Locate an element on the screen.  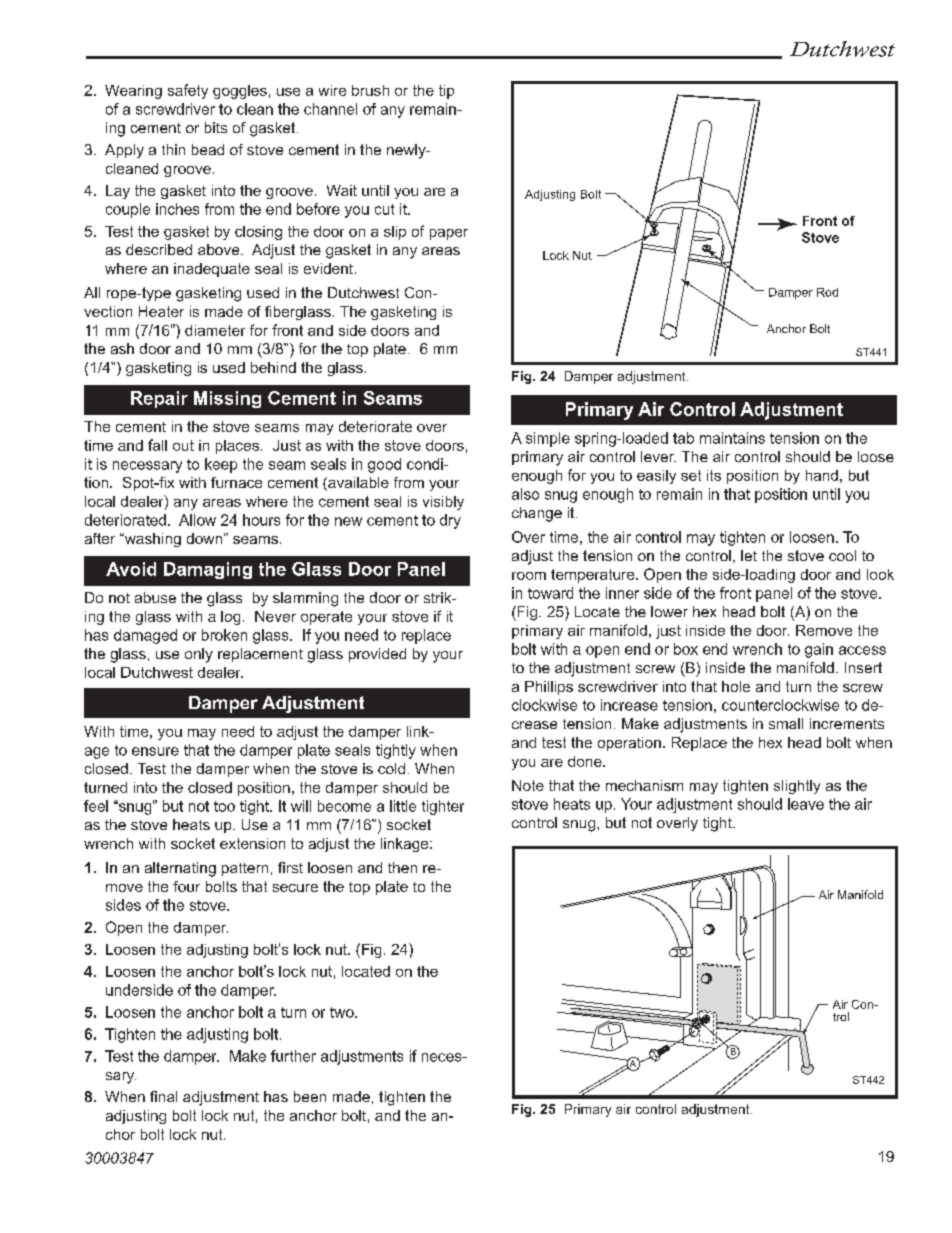
room is located at coordinates (529, 576).
